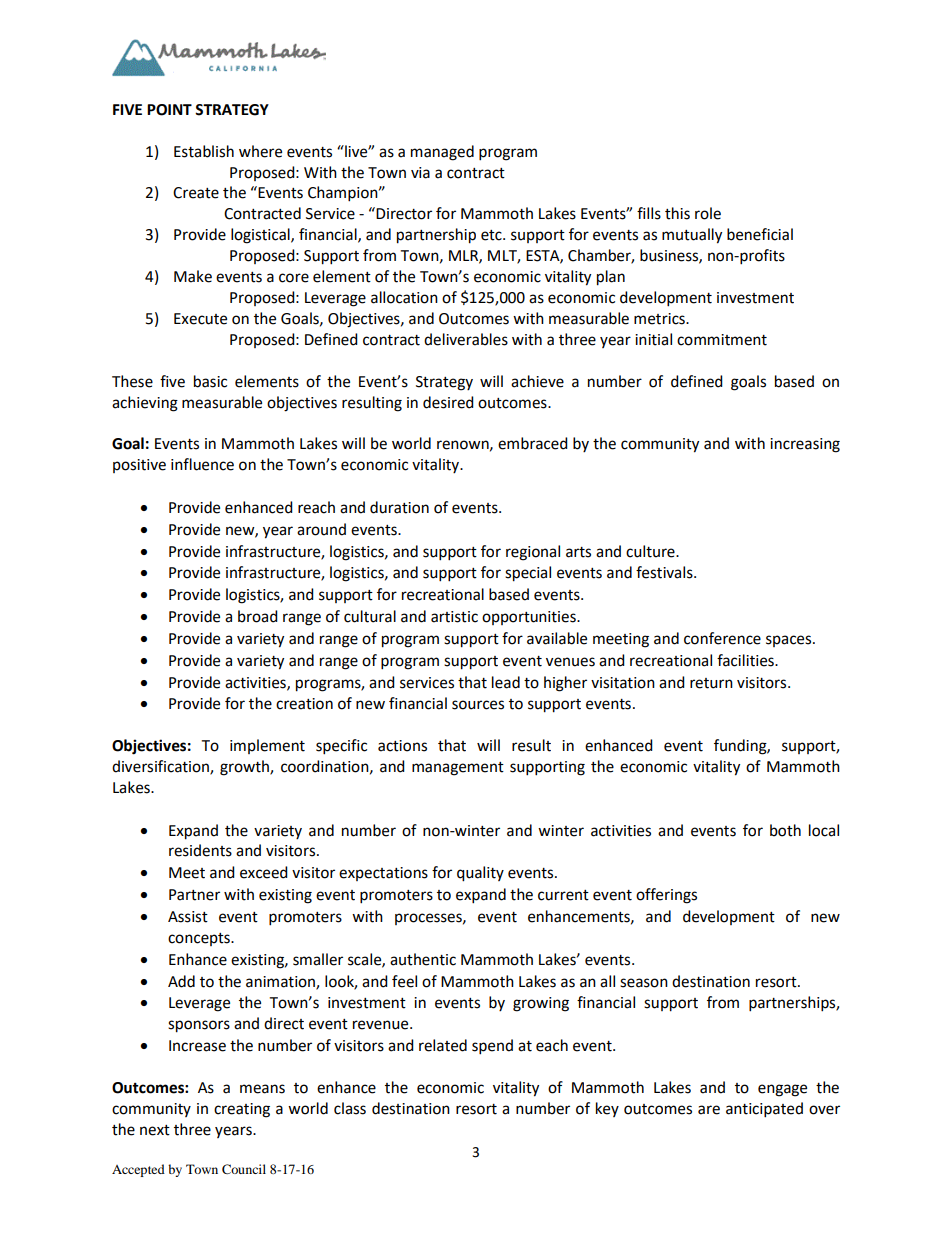 Image resolution: width=952 pixels, height=1233 pixels. What do you see at coordinates (665, 572) in the screenshot?
I see `festivals` at bounding box center [665, 572].
